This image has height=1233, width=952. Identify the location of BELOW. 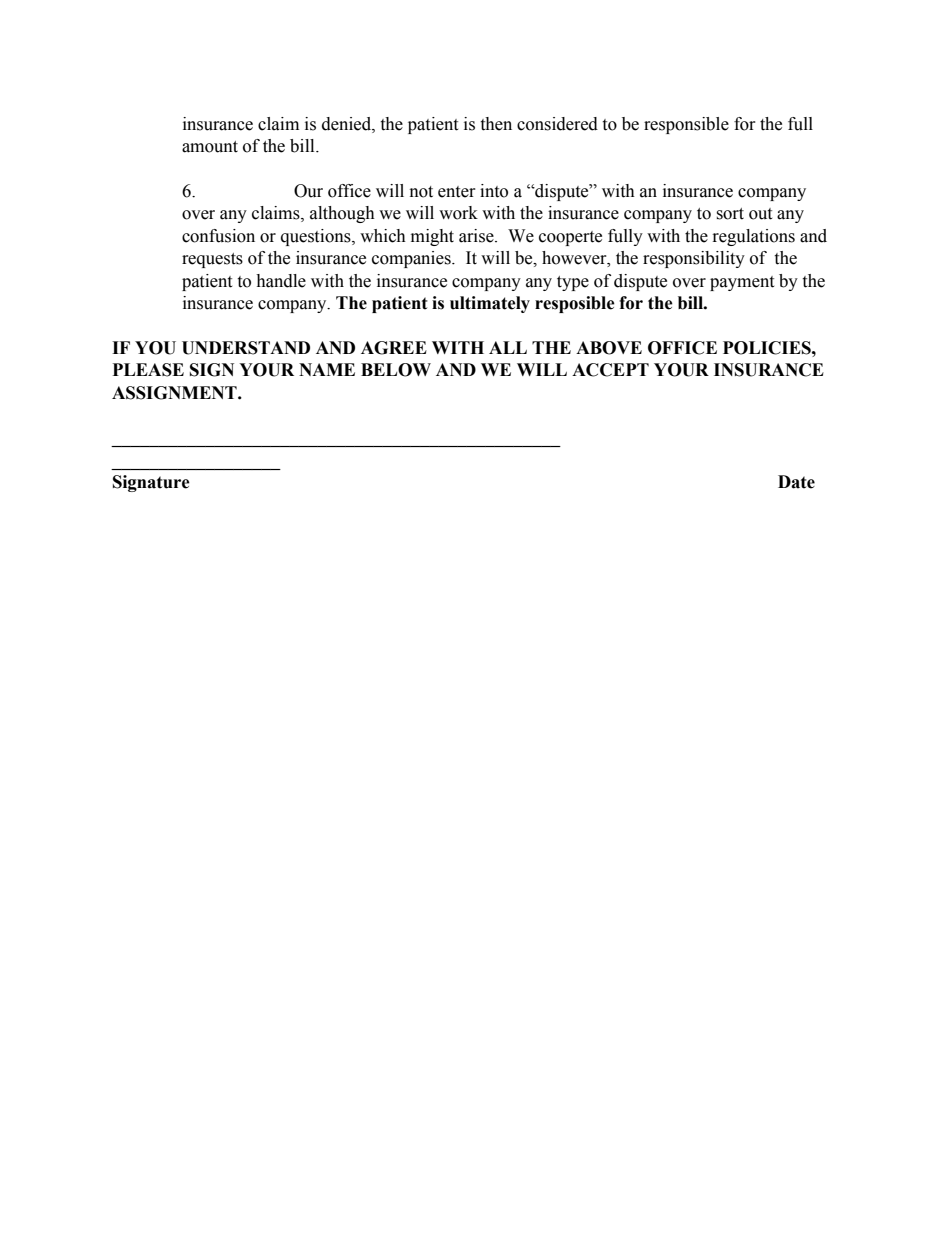
(396, 370).
